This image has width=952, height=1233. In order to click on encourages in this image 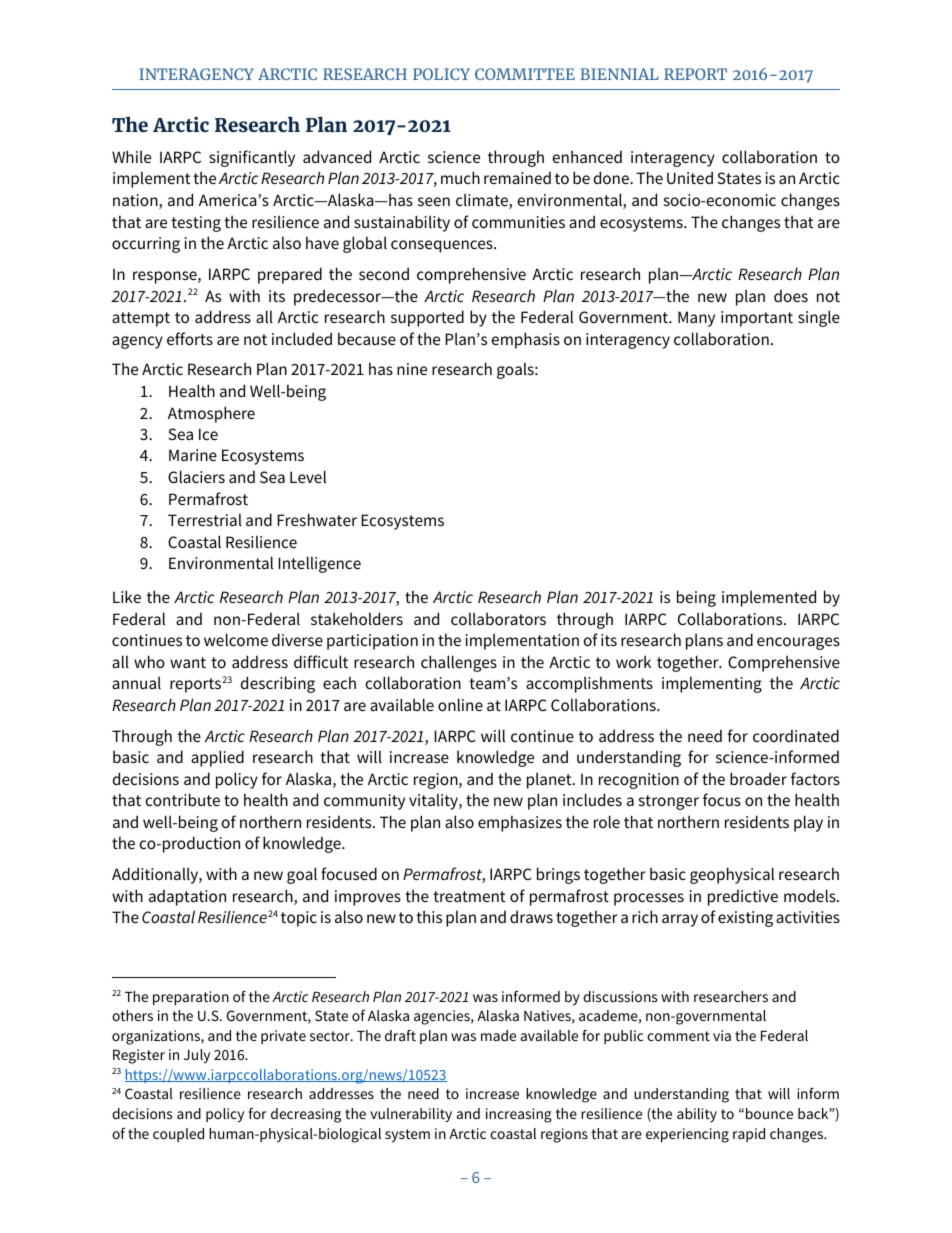, I will do `click(798, 643)`.
